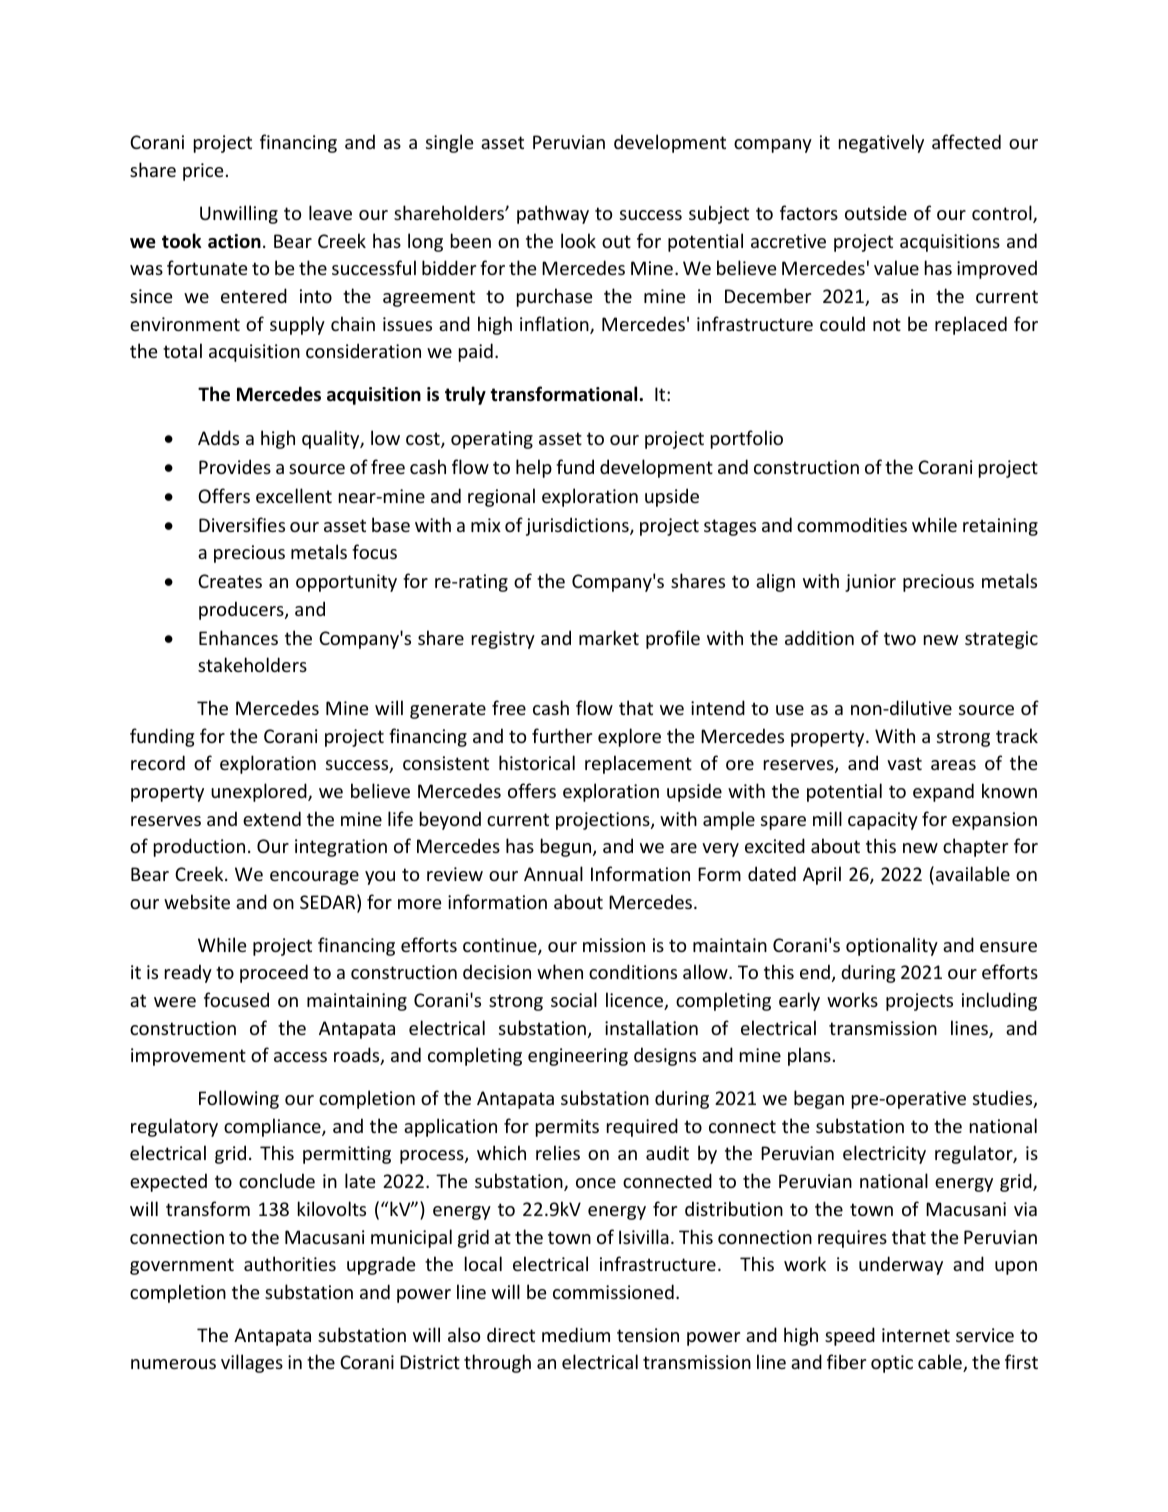  Describe the element at coordinates (562, 735) in the screenshot. I see `further` at that location.
